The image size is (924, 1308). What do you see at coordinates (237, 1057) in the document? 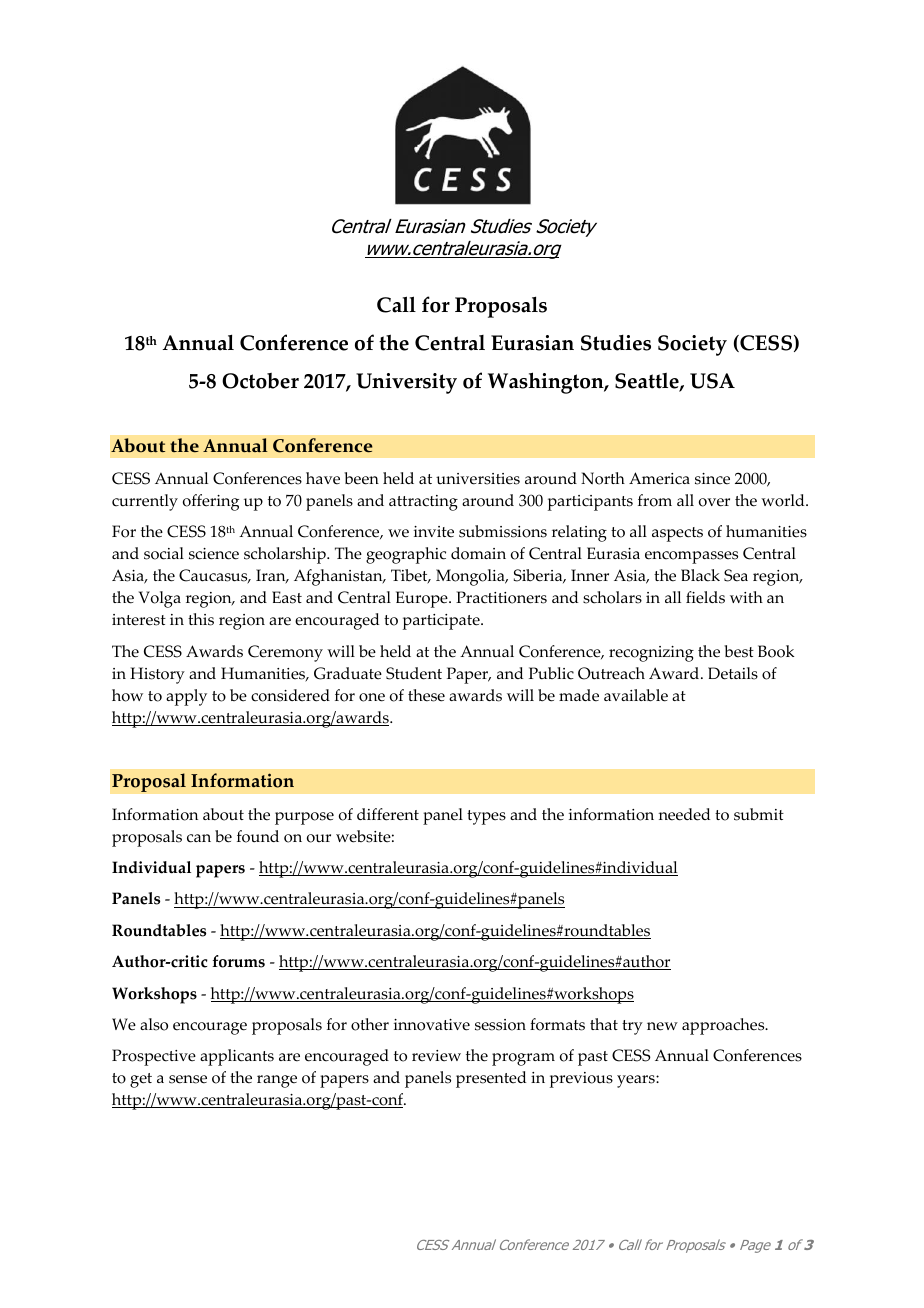
I see `applicants` at bounding box center [237, 1057].
